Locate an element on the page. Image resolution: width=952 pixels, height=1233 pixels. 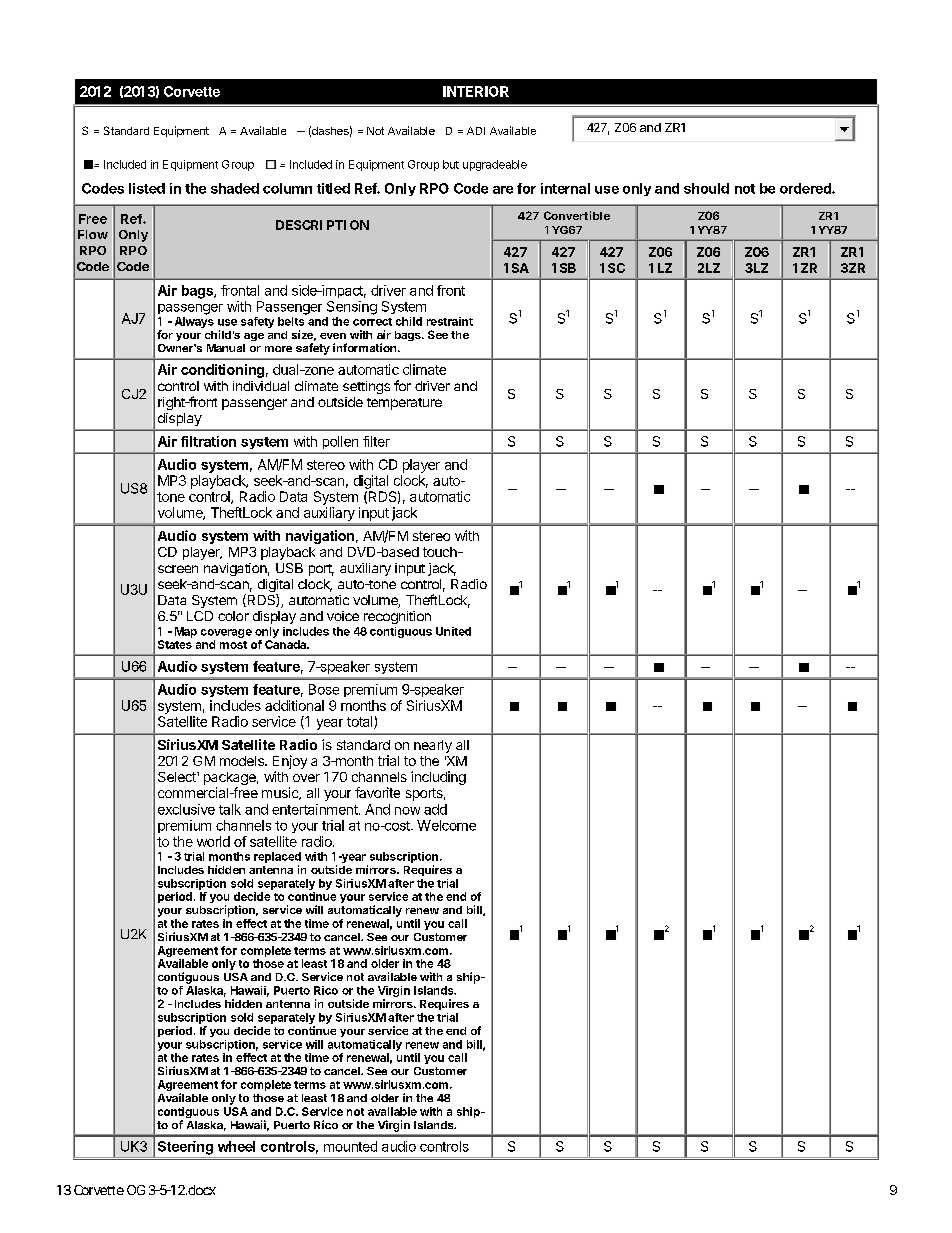
restraint is located at coordinates (450, 321).
